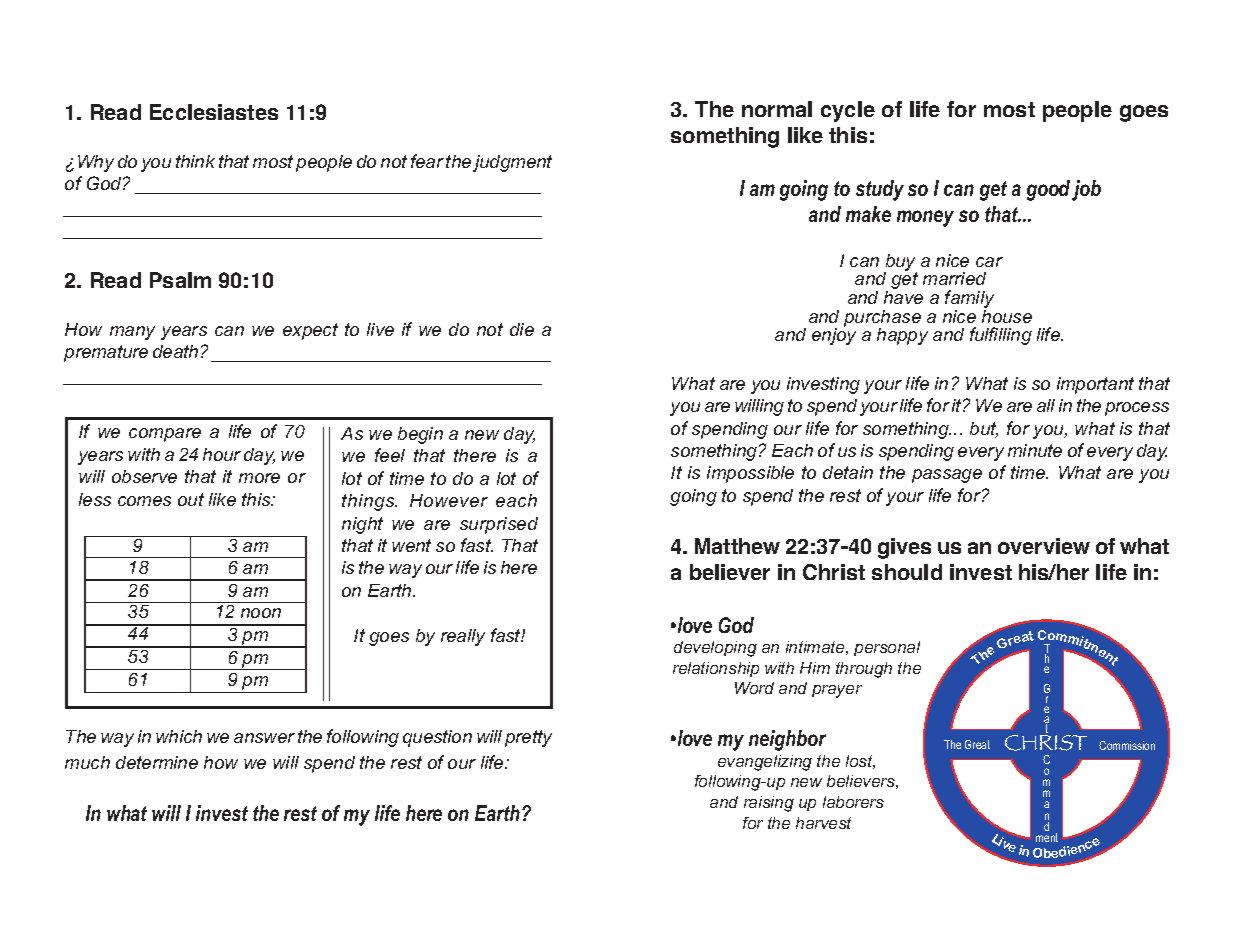 This image has width=1233, height=952. Describe the element at coordinates (214, 112) in the image. I see `Ecclesiastes` at that location.
